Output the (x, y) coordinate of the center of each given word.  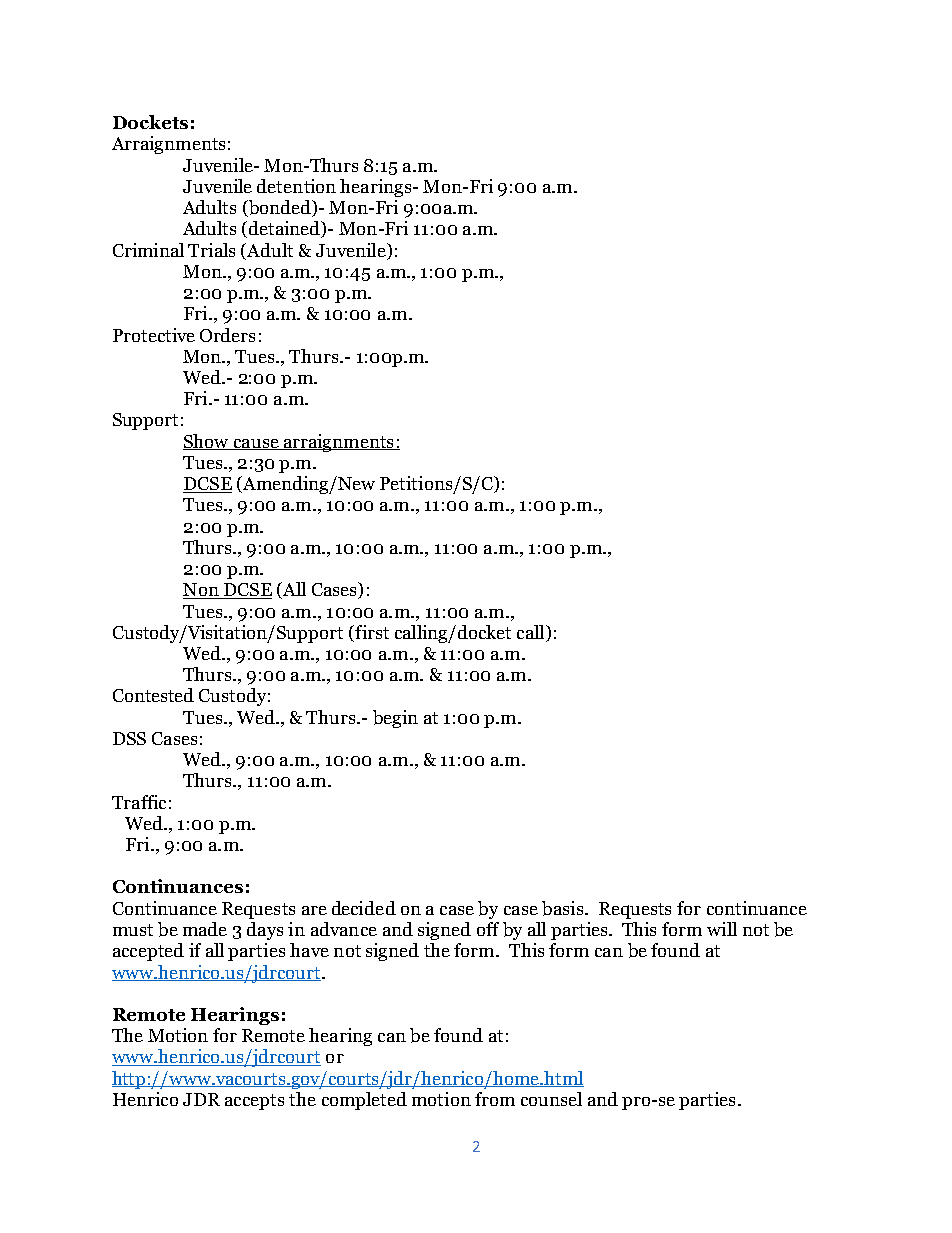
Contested (153, 695)
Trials (211, 250)
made (205, 929)
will (722, 929)
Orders (227, 335)
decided (364, 908)
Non (202, 591)
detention (296, 186)
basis (564, 908)
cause (256, 444)
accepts (254, 1102)
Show (207, 442)
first (371, 633)
